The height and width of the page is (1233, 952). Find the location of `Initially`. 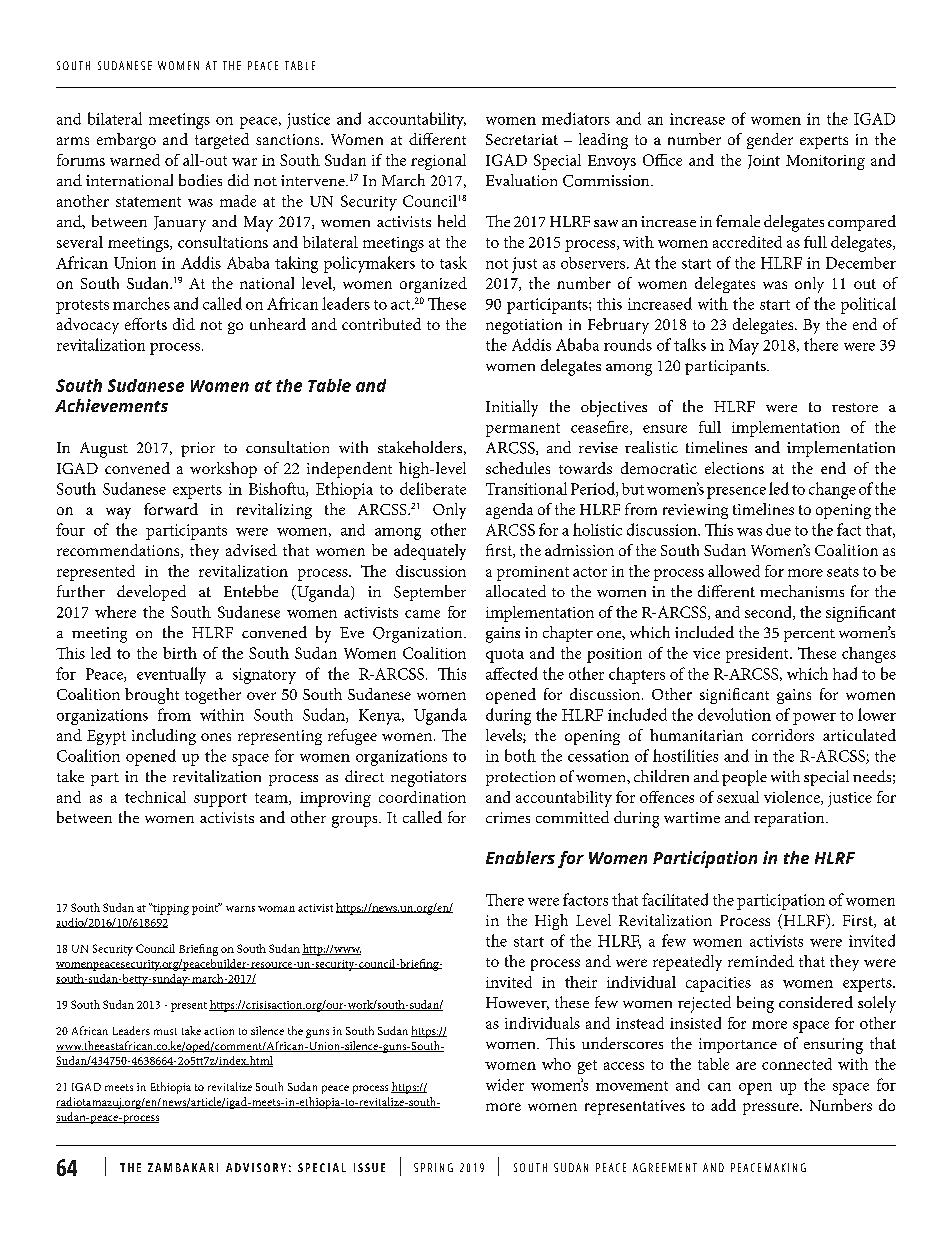

Initially is located at coordinates (512, 408).
